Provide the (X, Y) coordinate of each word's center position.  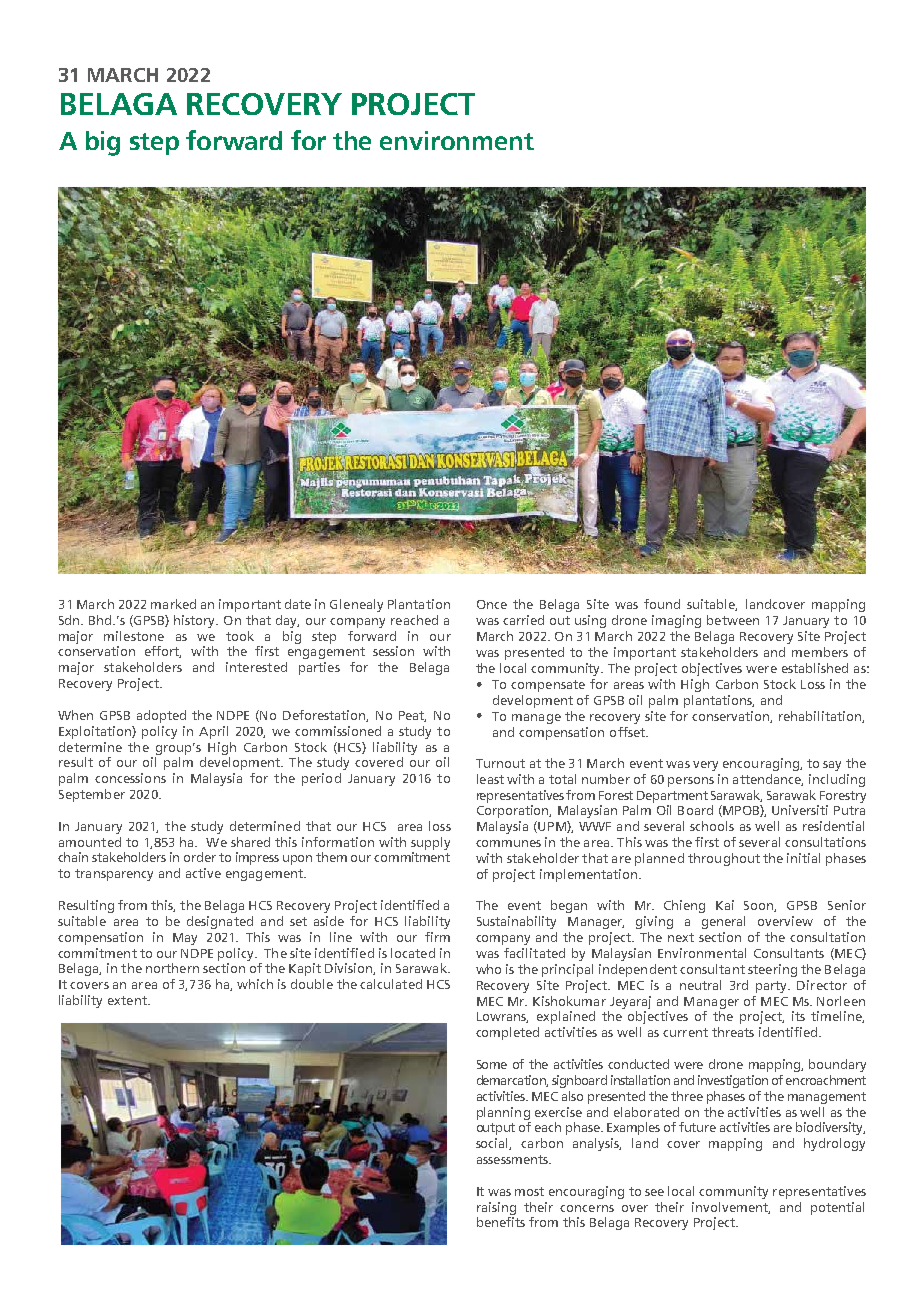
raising (496, 1208)
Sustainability (516, 922)
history (196, 621)
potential (837, 1208)
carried (523, 620)
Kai (725, 905)
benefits (501, 1222)
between (733, 620)
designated (220, 922)
